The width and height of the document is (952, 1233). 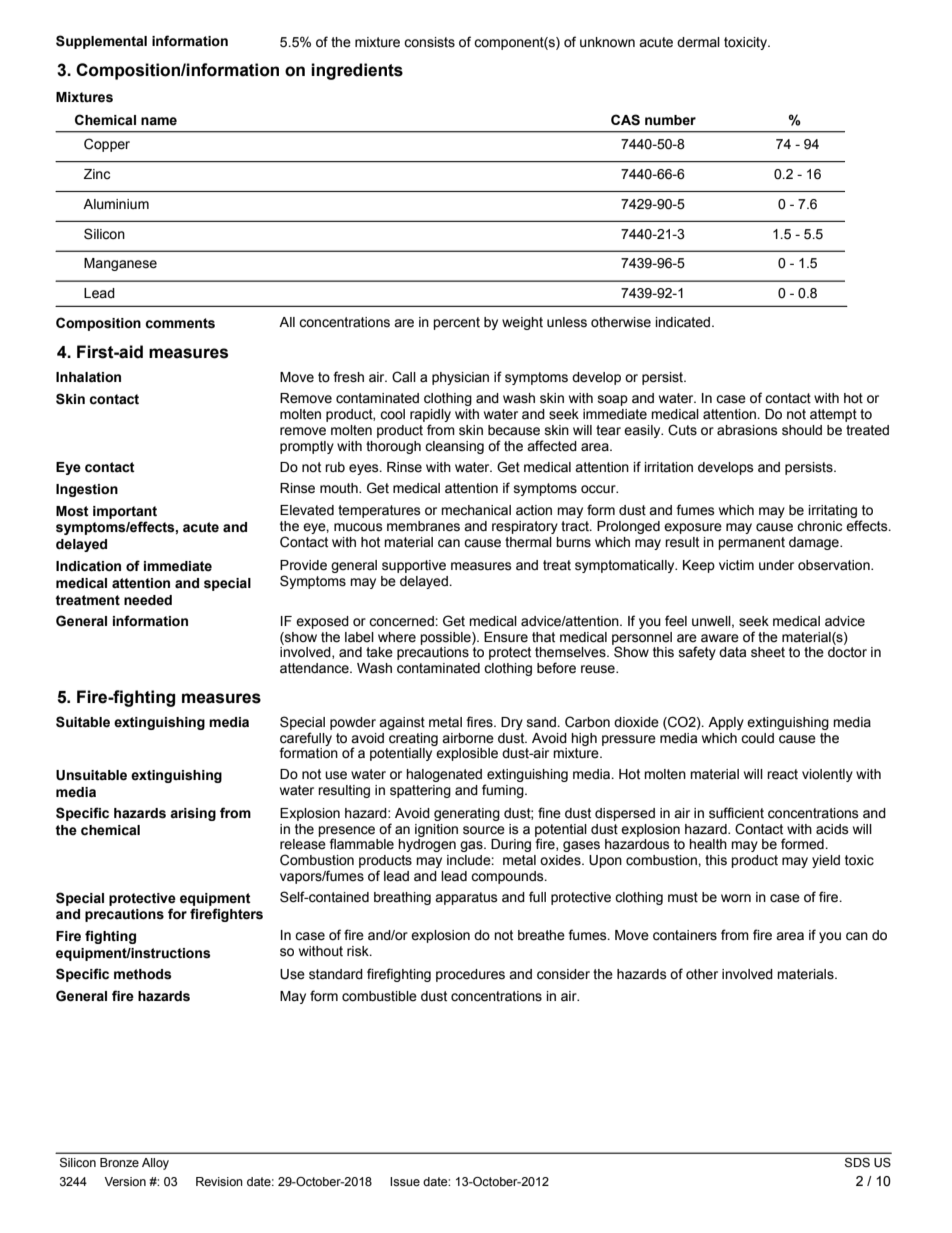 I want to click on dermal, so click(x=698, y=42).
